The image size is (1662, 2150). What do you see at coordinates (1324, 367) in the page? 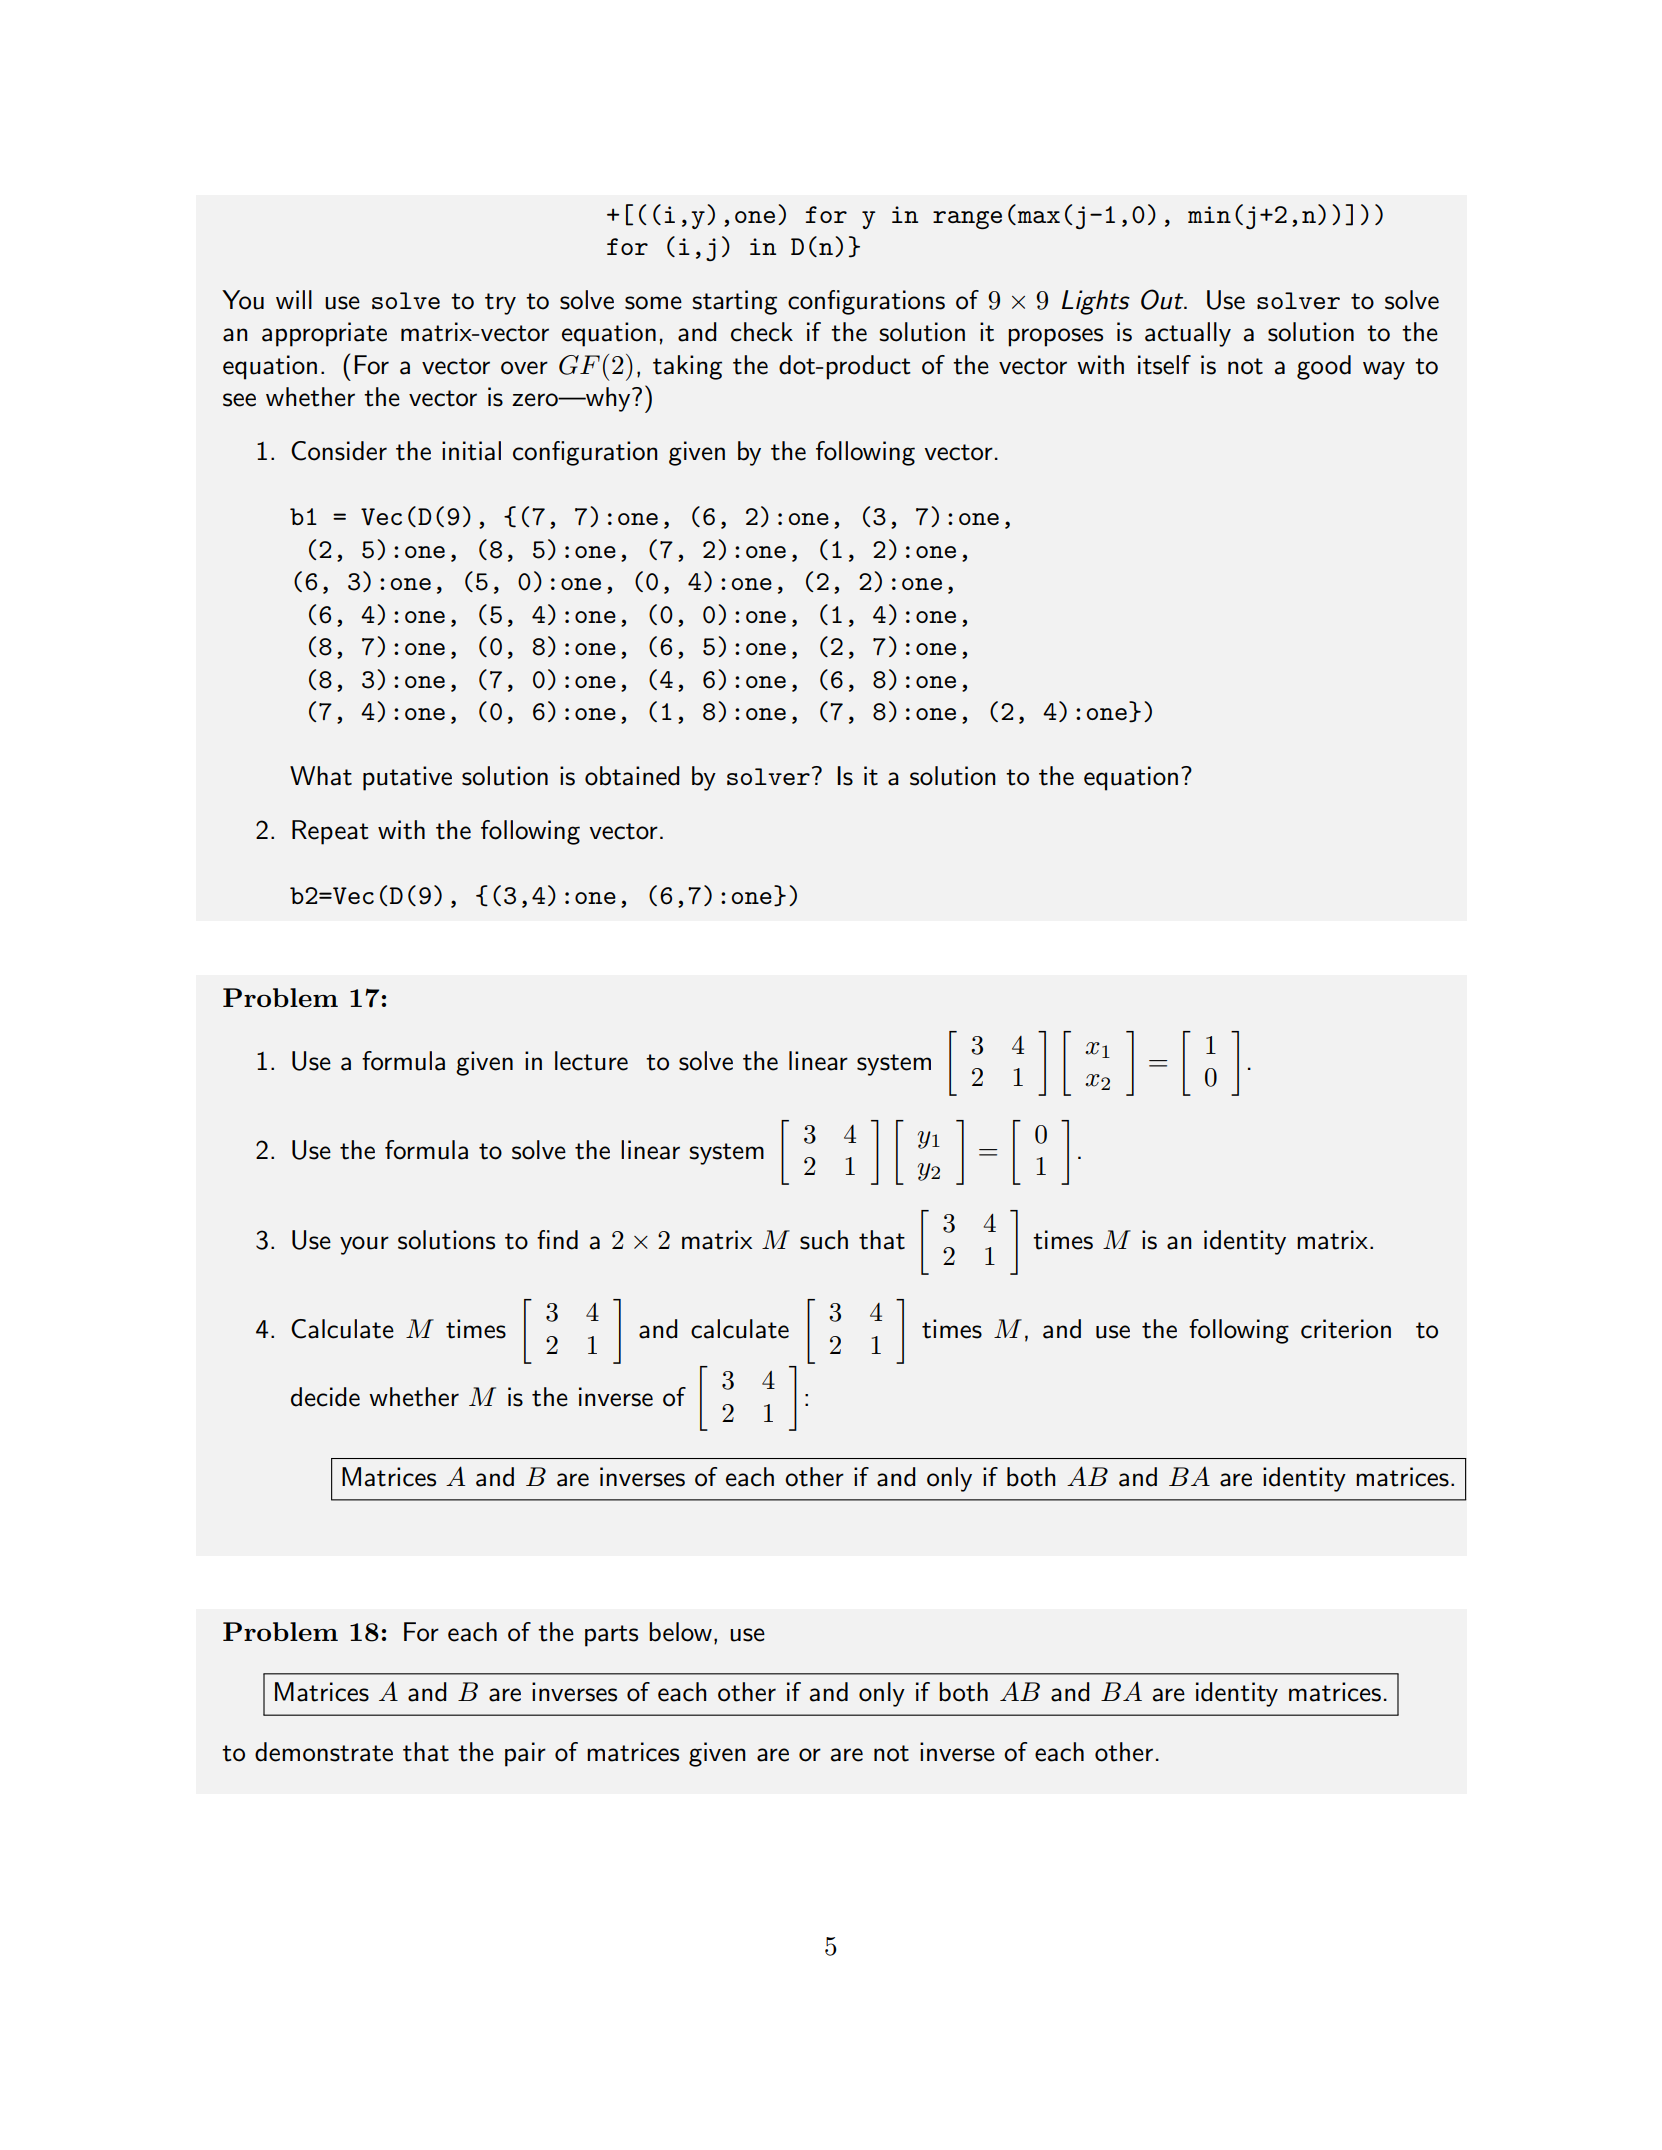
I see `good` at bounding box center [1324, 367].
